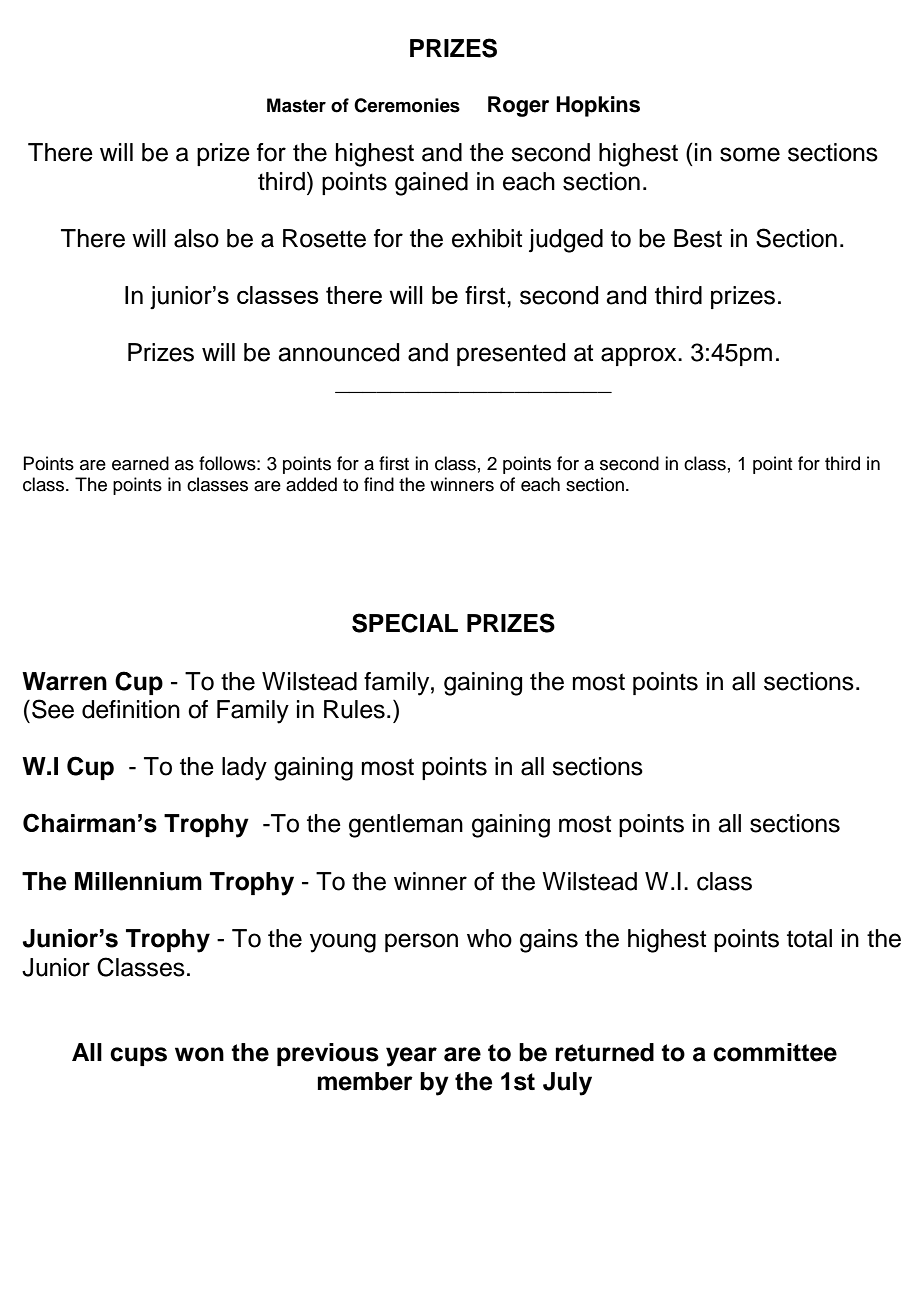 Image resolution: width=924 pixels, height=1307 pixels. What do you see at coordinates (750, 154) in the screenshot?
I see `some` at bounding box center [750, 154].
